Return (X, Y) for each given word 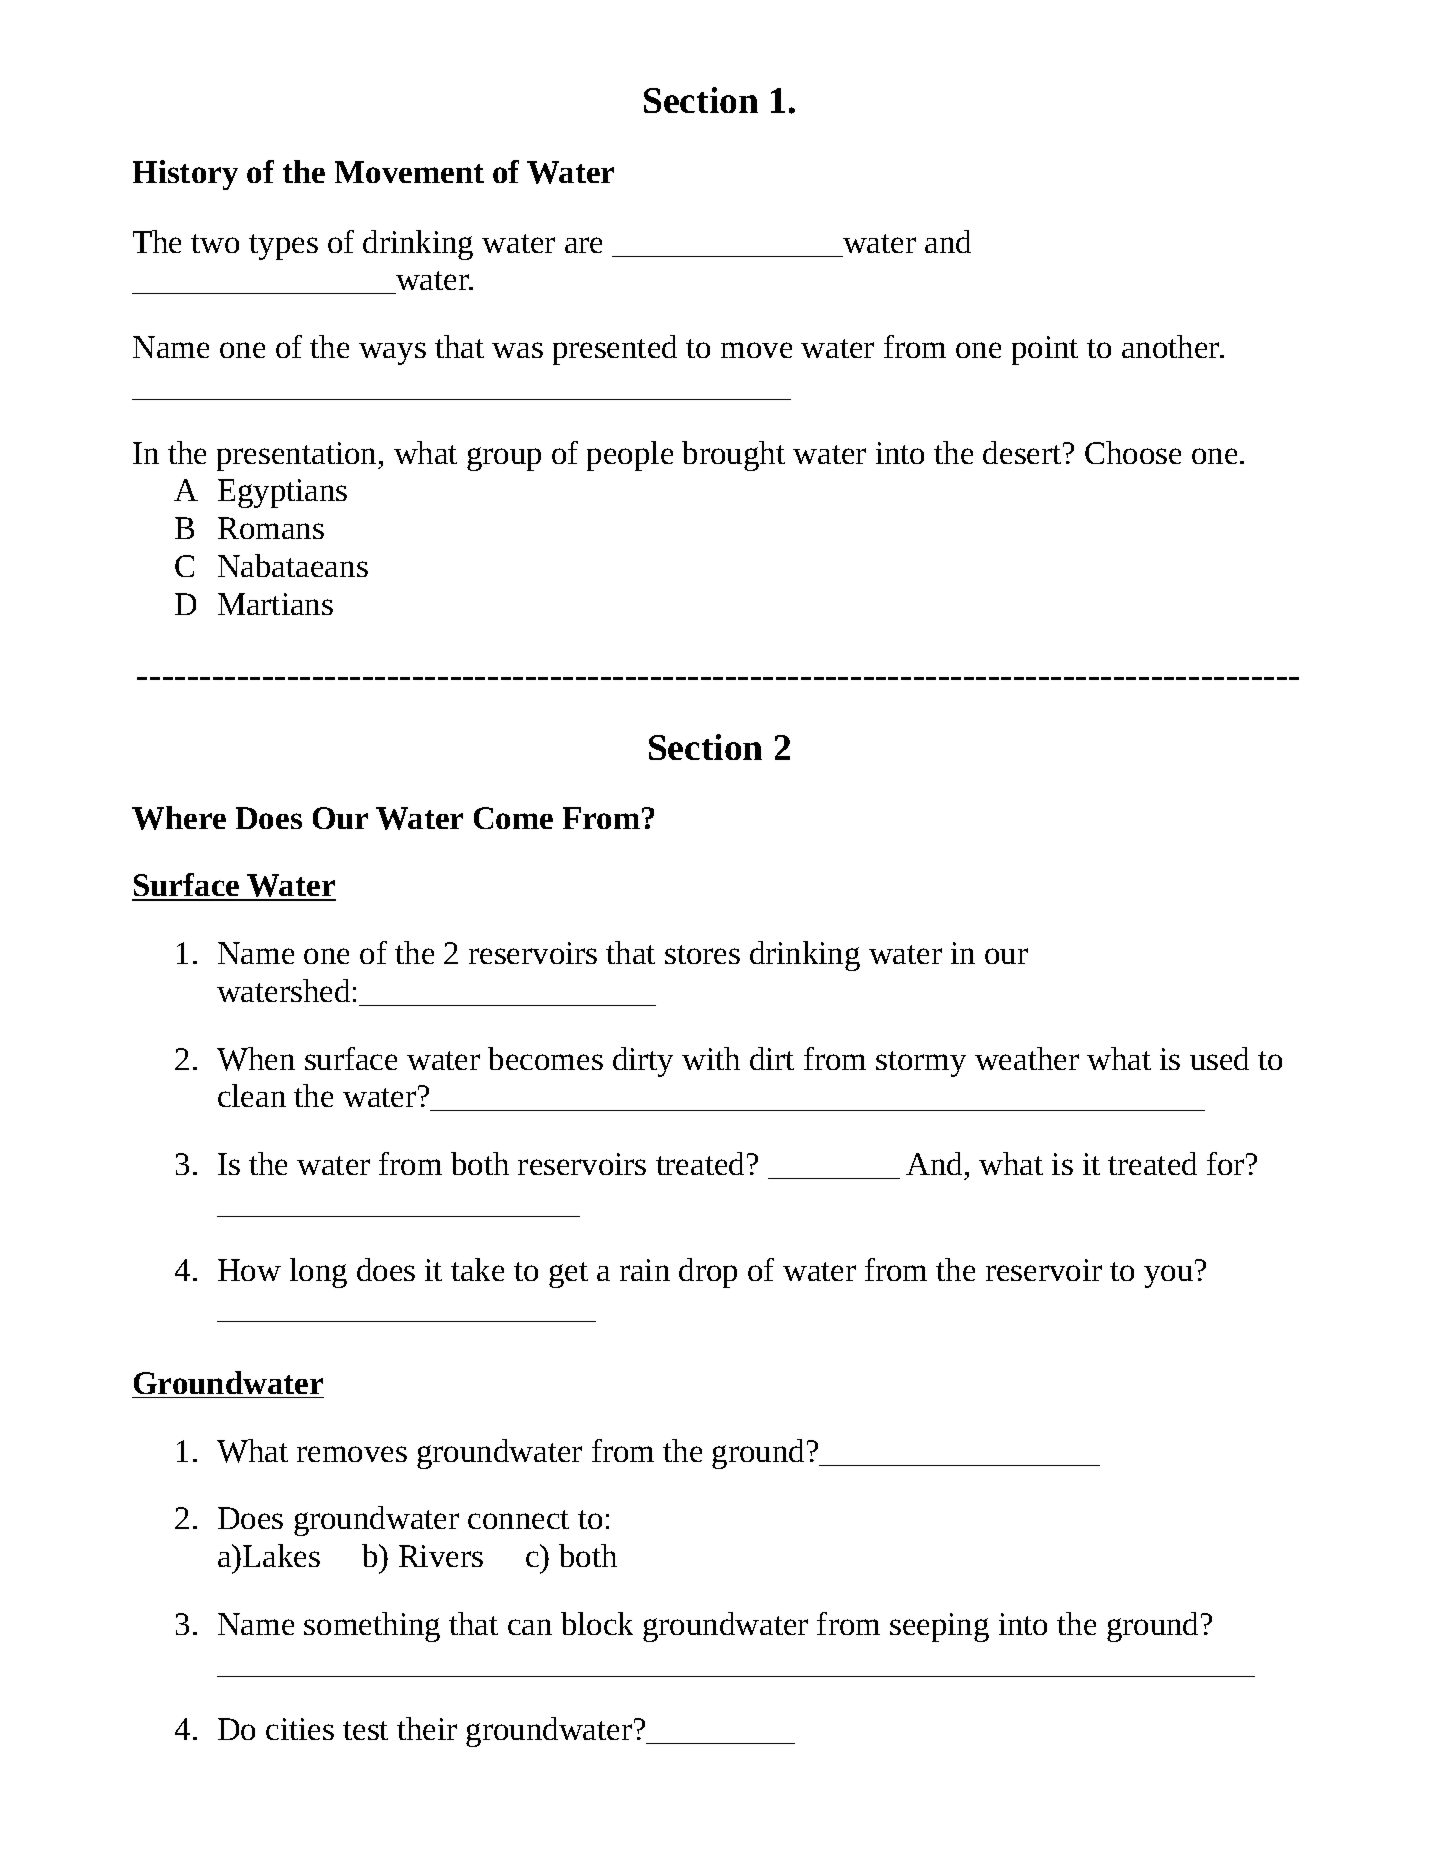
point (1045, 350)
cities (300, 1729)
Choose (1133, 452)
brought (733, 456)
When (256, 1059)
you (1170, 1275)
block (597, 1623)
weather (1027, 1058)
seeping (939, 1627)
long (318, 1273)
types (283, 247)
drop (708, 1273)
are (583, 245)
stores (702, 954)
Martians (275, 604)
